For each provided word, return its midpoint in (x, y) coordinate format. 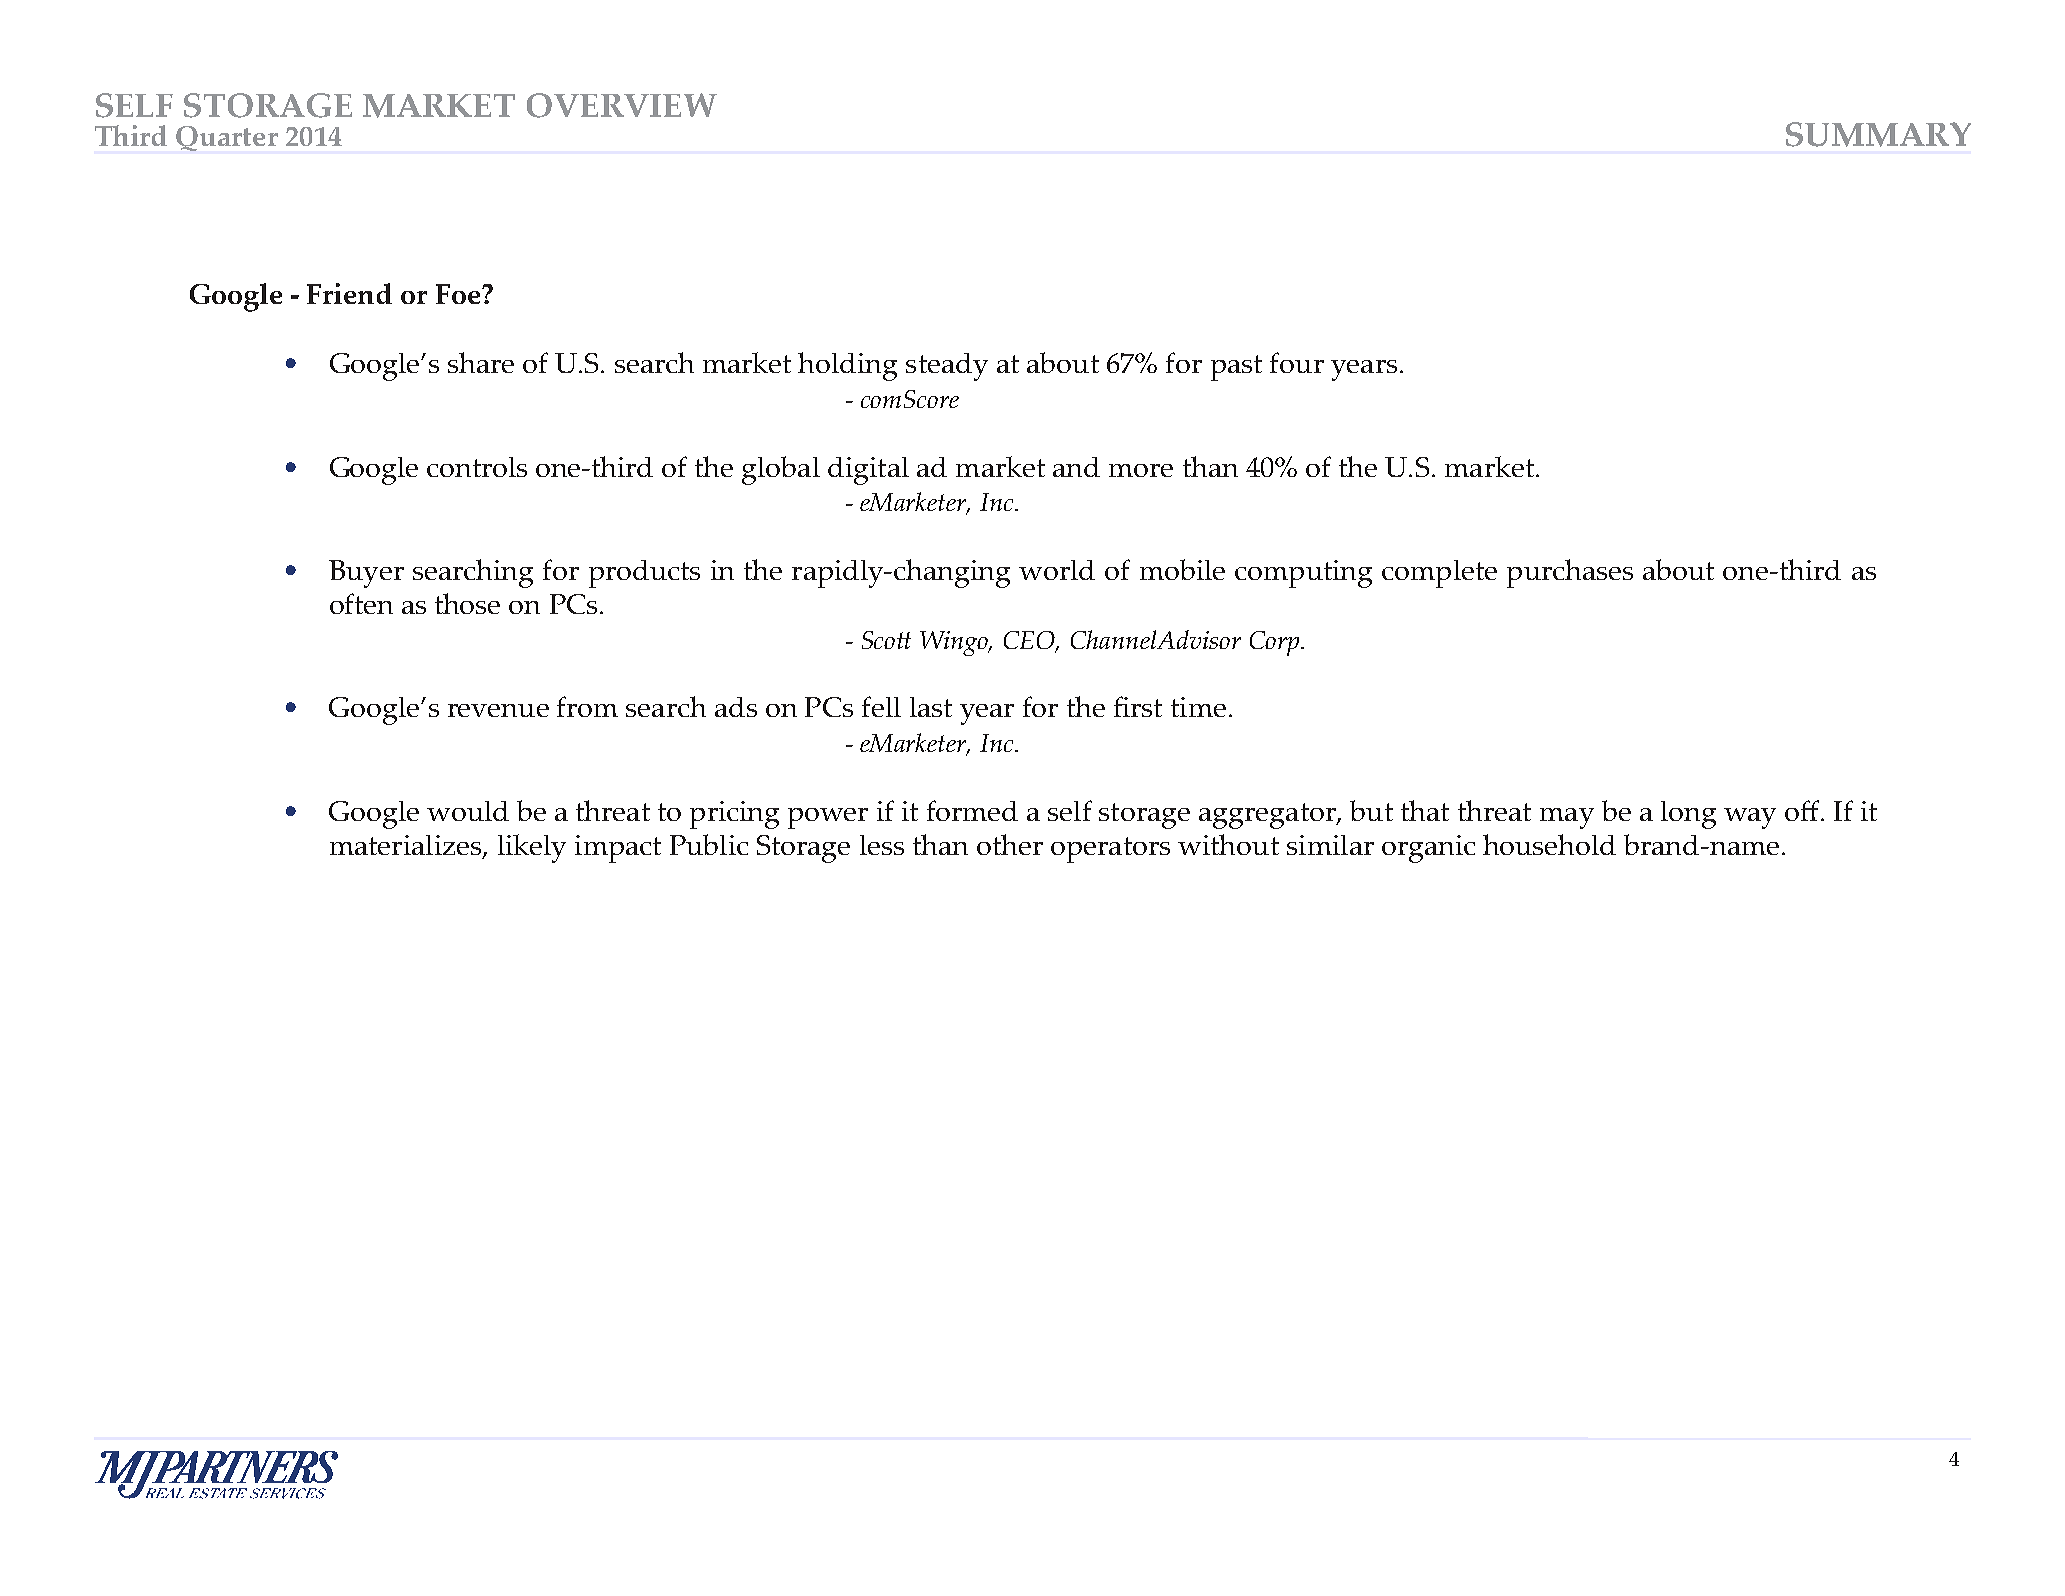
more (1141, 470)
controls (477, 467)
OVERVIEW (622, 105)
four (1297, 362)
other (1010, 844)
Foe (459, 294)
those (467, 603)
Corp (1274, 643)
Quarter (227, 138)
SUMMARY (1878, 134)
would (468, 811)
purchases (1570, 573)
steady (947, 367)
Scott (886, 640)
